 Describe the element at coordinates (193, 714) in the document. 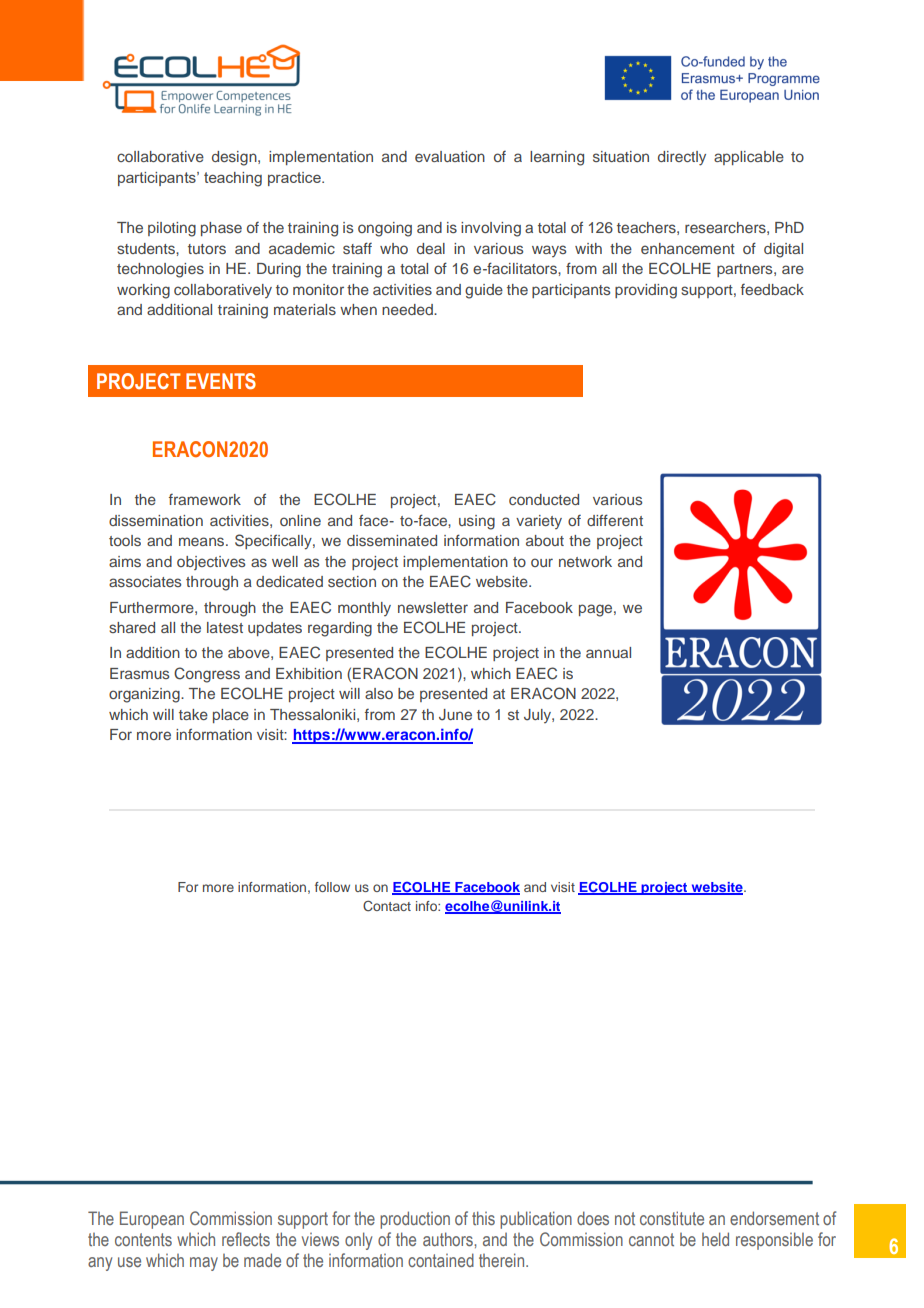

I see `take` at that location.
